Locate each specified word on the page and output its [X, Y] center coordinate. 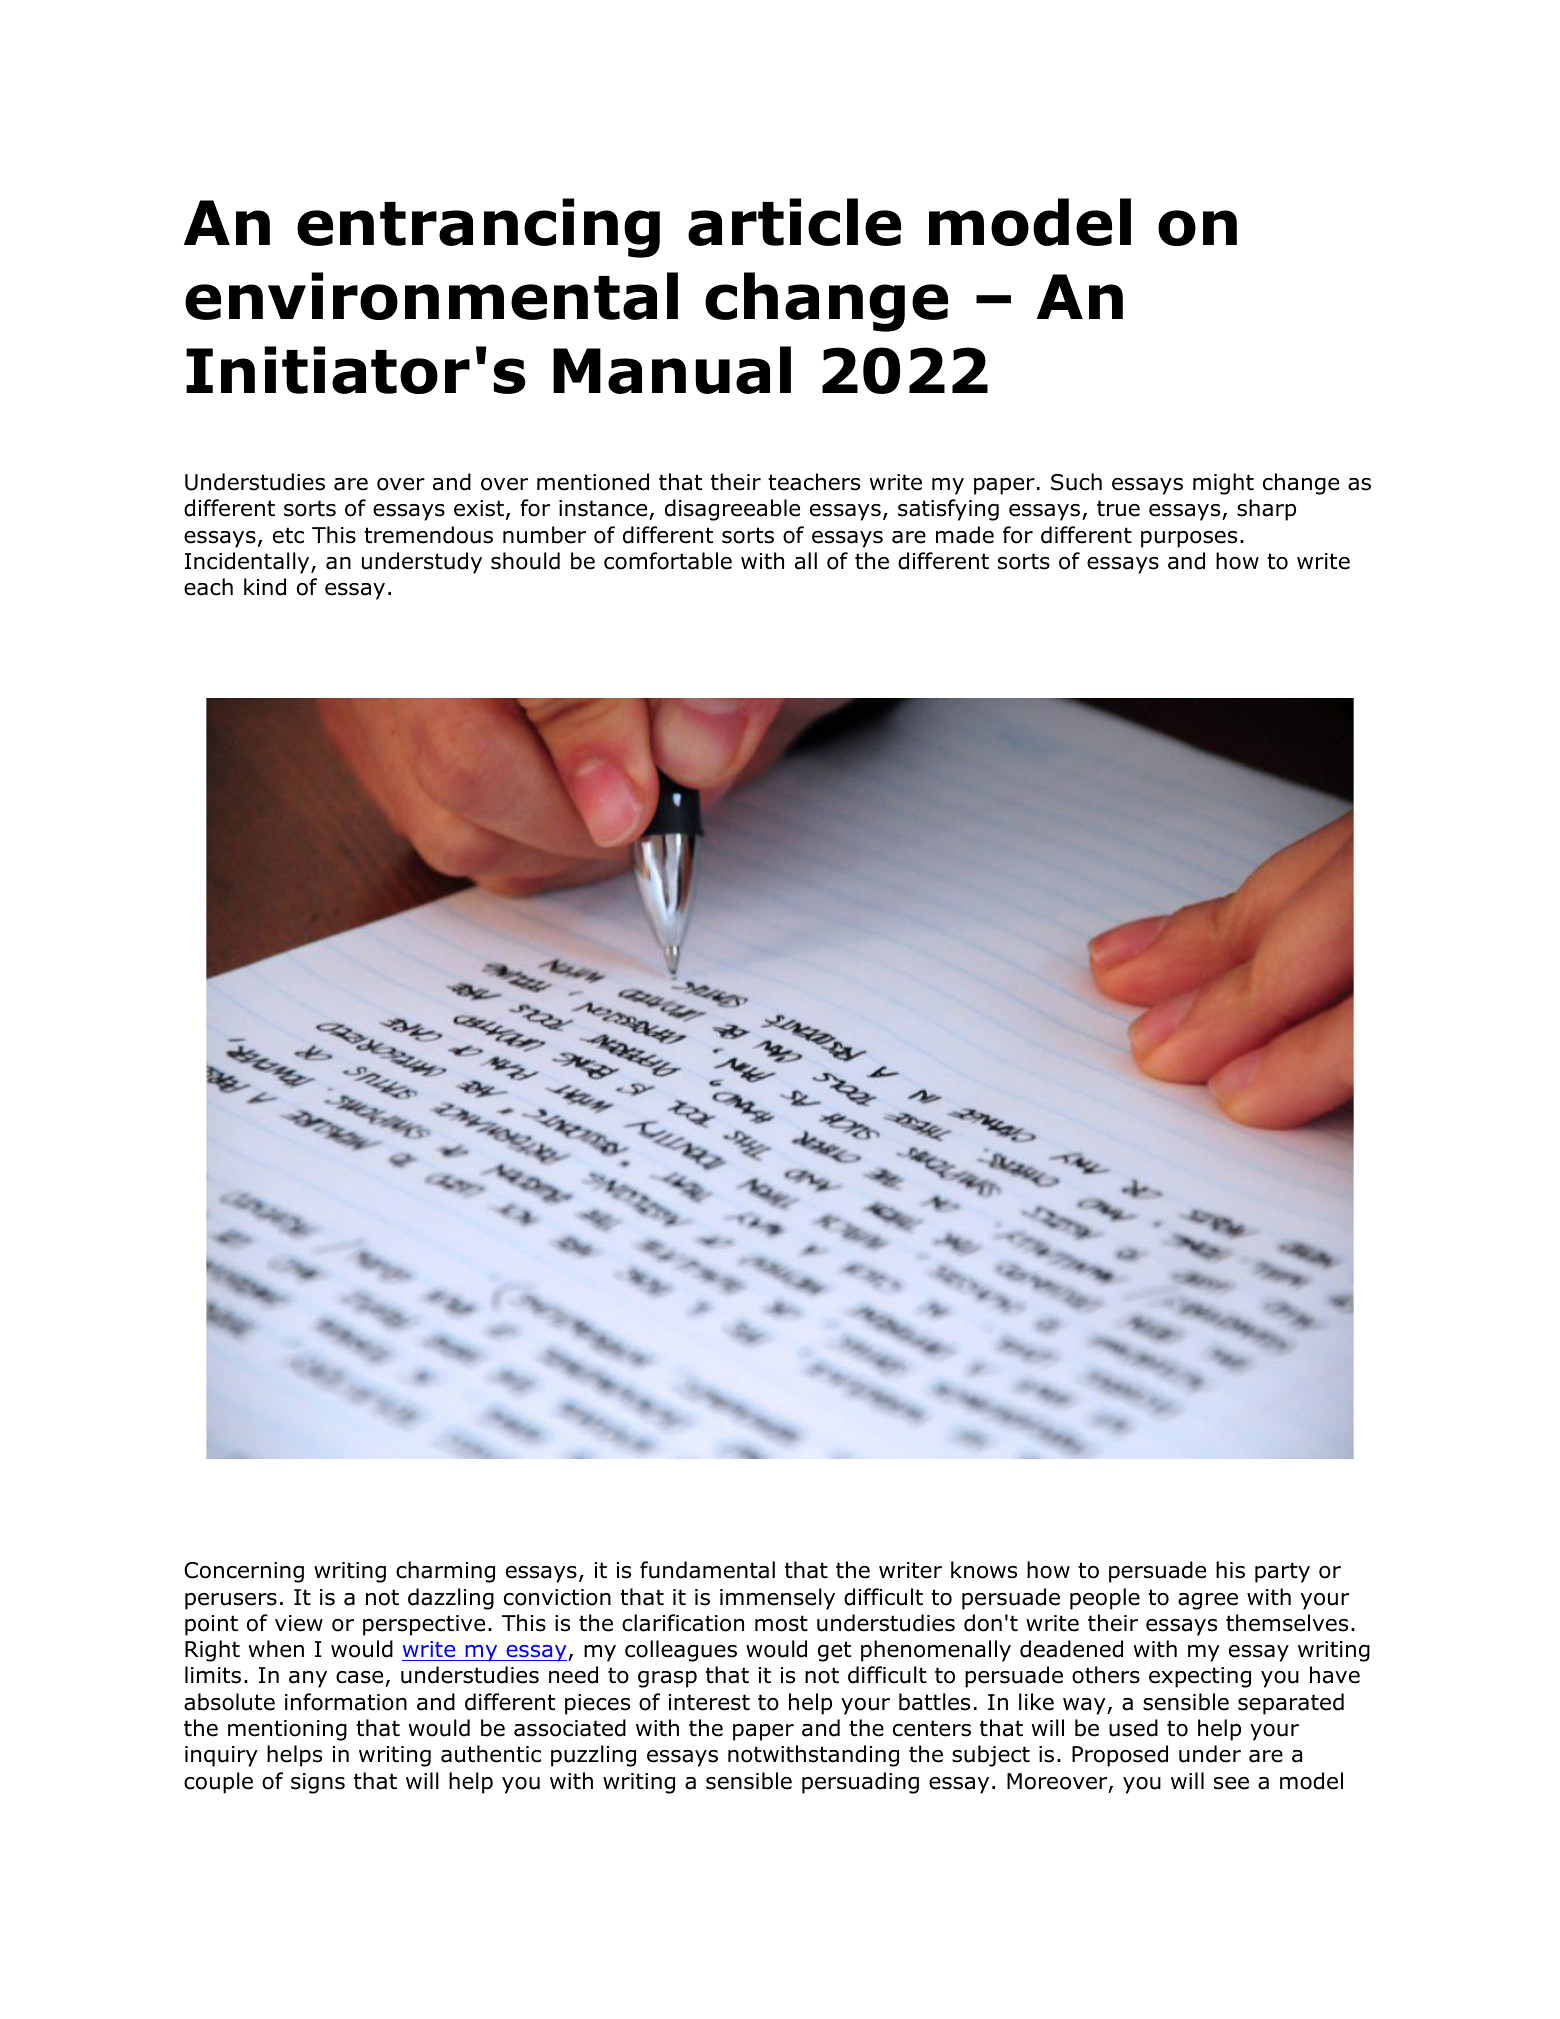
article [794, 222]
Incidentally [248, 563]
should [525, 561]
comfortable [668, 561]
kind [265, 587]
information [346, 1702]
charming [445, 1572]
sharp [1266, 510]
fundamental [707, 1570]
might [1223, 484]
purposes [1189, 539]
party [1282, 1572]
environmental [431, 296]
